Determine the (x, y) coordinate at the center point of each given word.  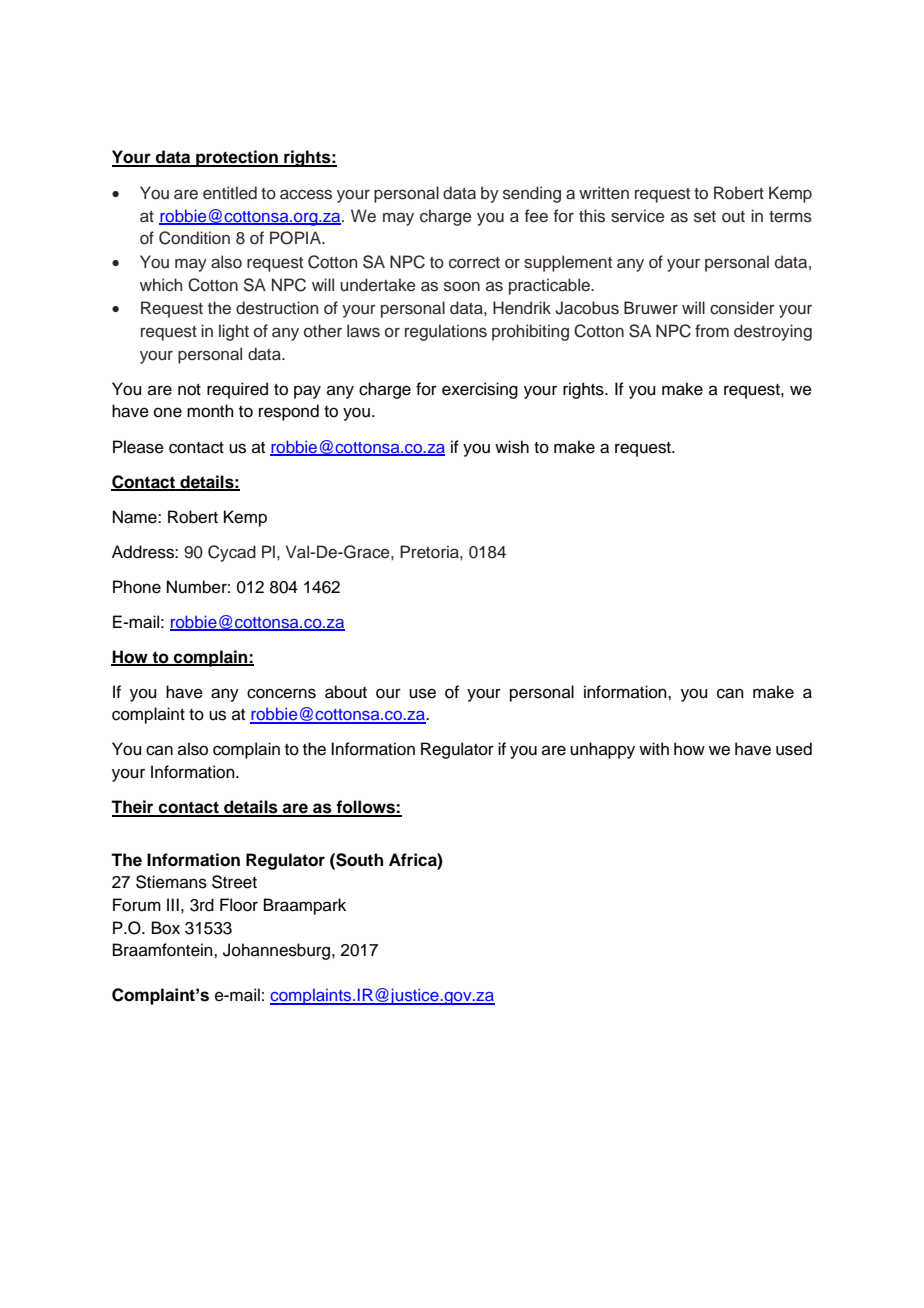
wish (512, 447)
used (794, 749)
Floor (239, 905)
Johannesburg (278, 951)
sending (532, 194)
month (210, 411)
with (654, 748)
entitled (230, 193)
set (705, 217)
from (712, 331)
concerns (281, 693)
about (346, 692)
